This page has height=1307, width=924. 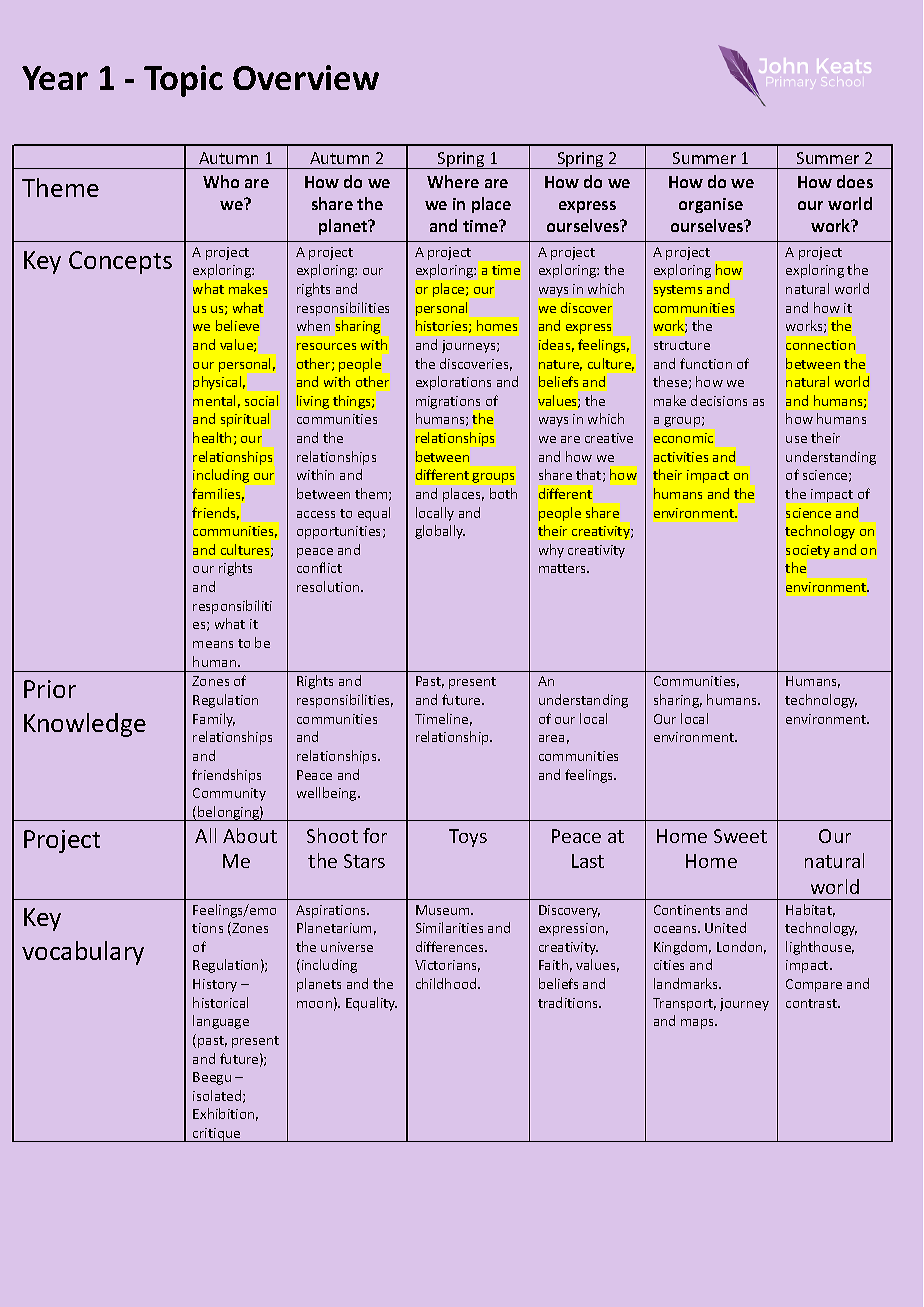 I want to click on Where, so click(x=453, y=181).
